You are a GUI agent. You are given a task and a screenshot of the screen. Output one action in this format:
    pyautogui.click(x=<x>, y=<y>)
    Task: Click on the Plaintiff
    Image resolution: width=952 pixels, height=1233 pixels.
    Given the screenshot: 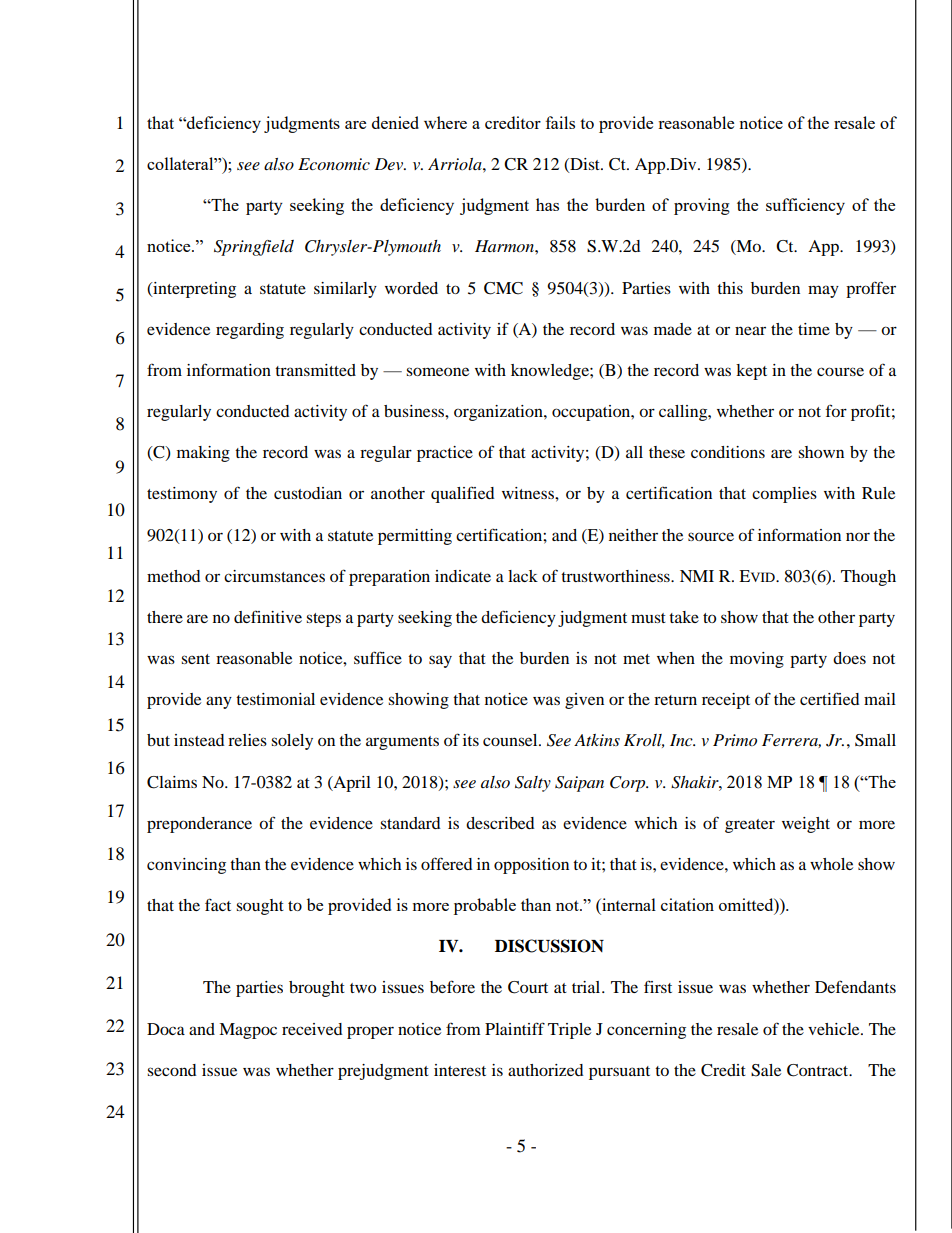 What is the action you would take?
    pyautogui.click(x=515, y=1028)
